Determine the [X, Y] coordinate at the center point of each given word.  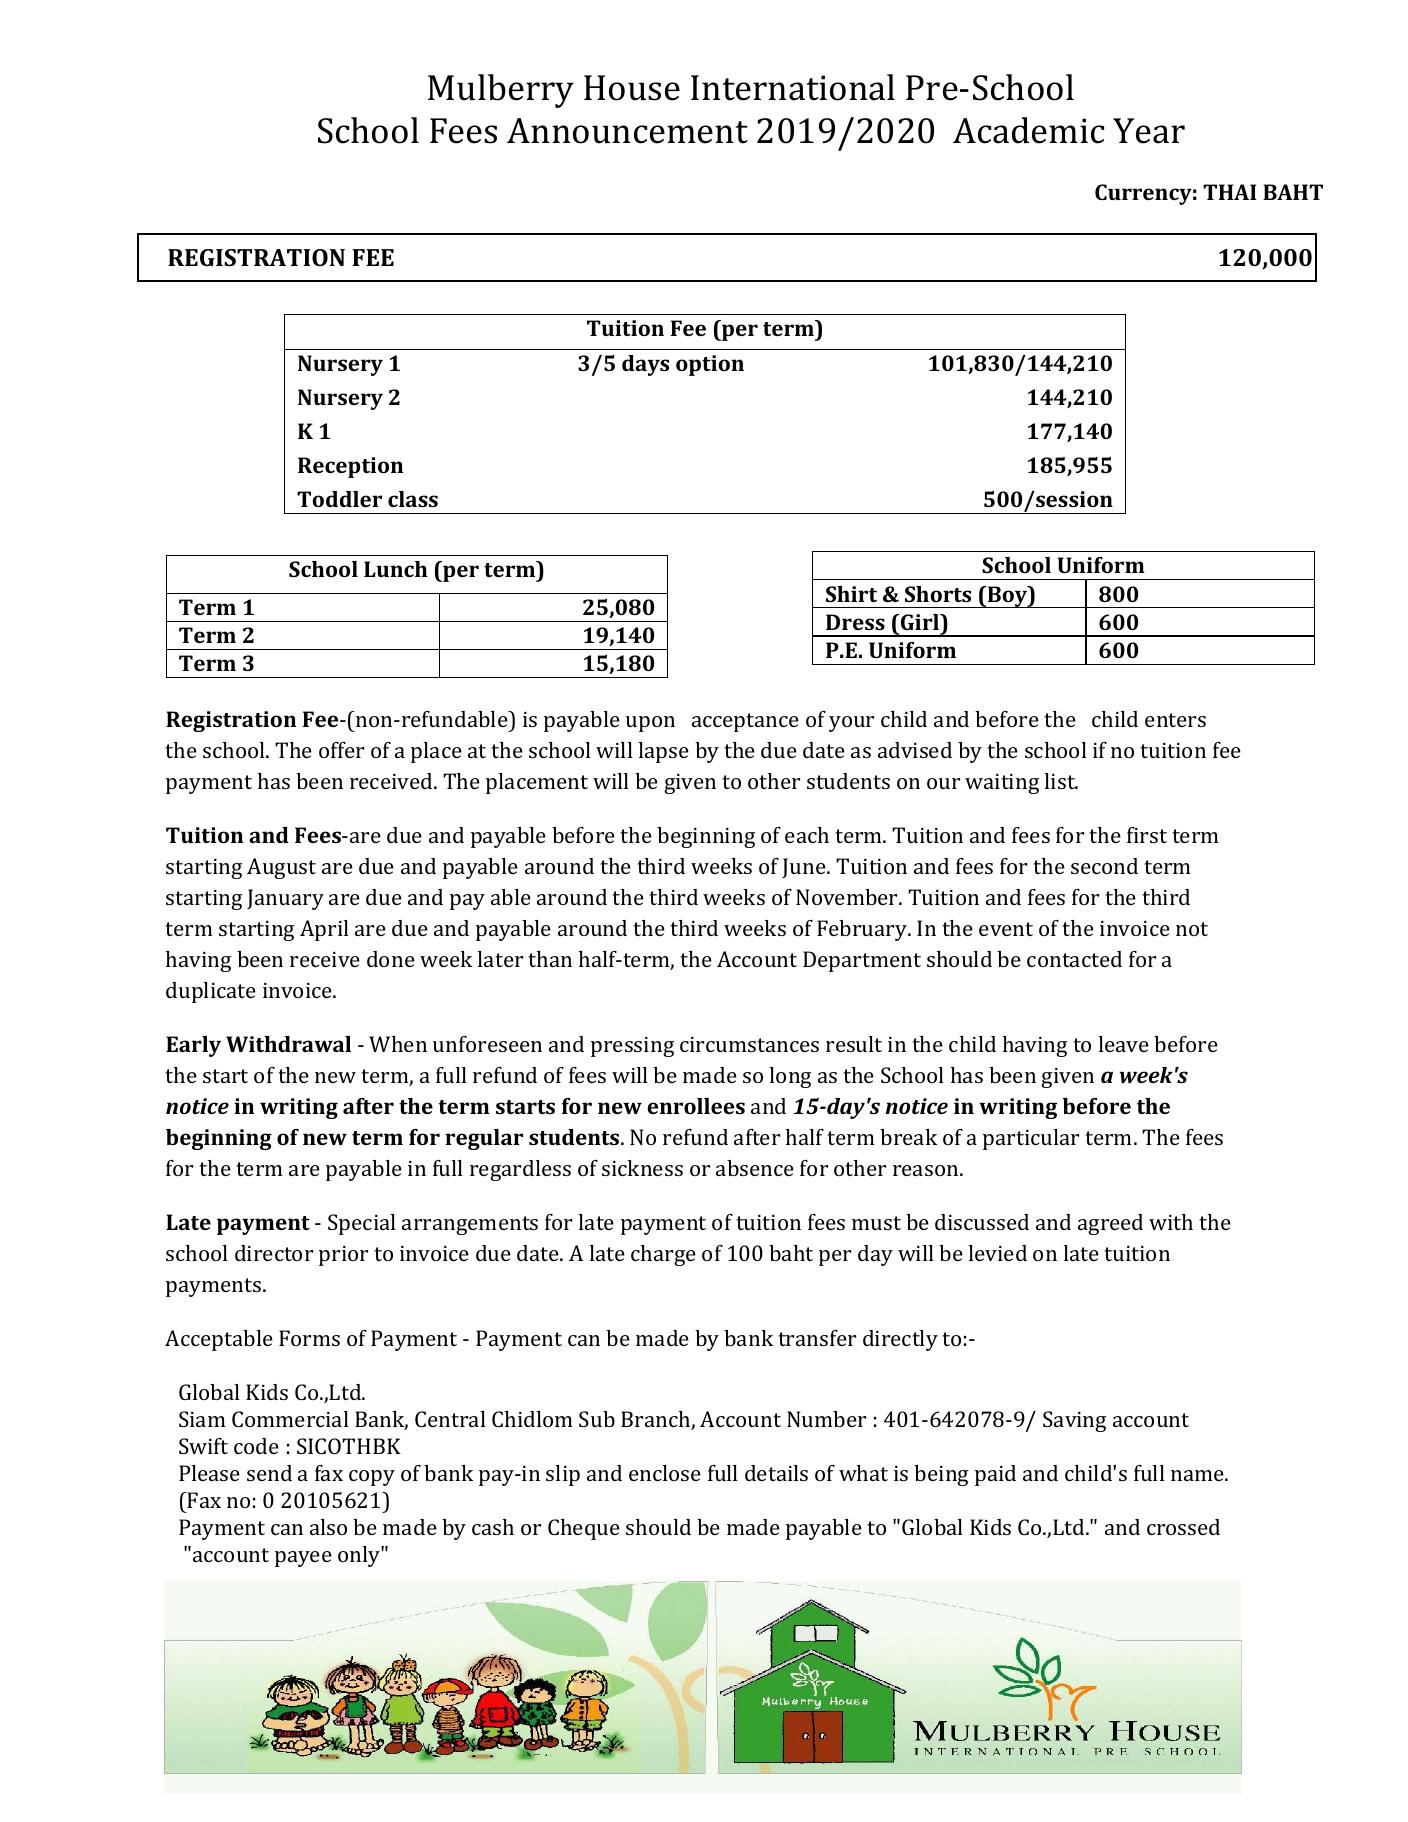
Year [1149, 131]
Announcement [627, 131]
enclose [665, 1473]
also [328, 1527]
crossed [1183, 1527]
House [632, 88]
